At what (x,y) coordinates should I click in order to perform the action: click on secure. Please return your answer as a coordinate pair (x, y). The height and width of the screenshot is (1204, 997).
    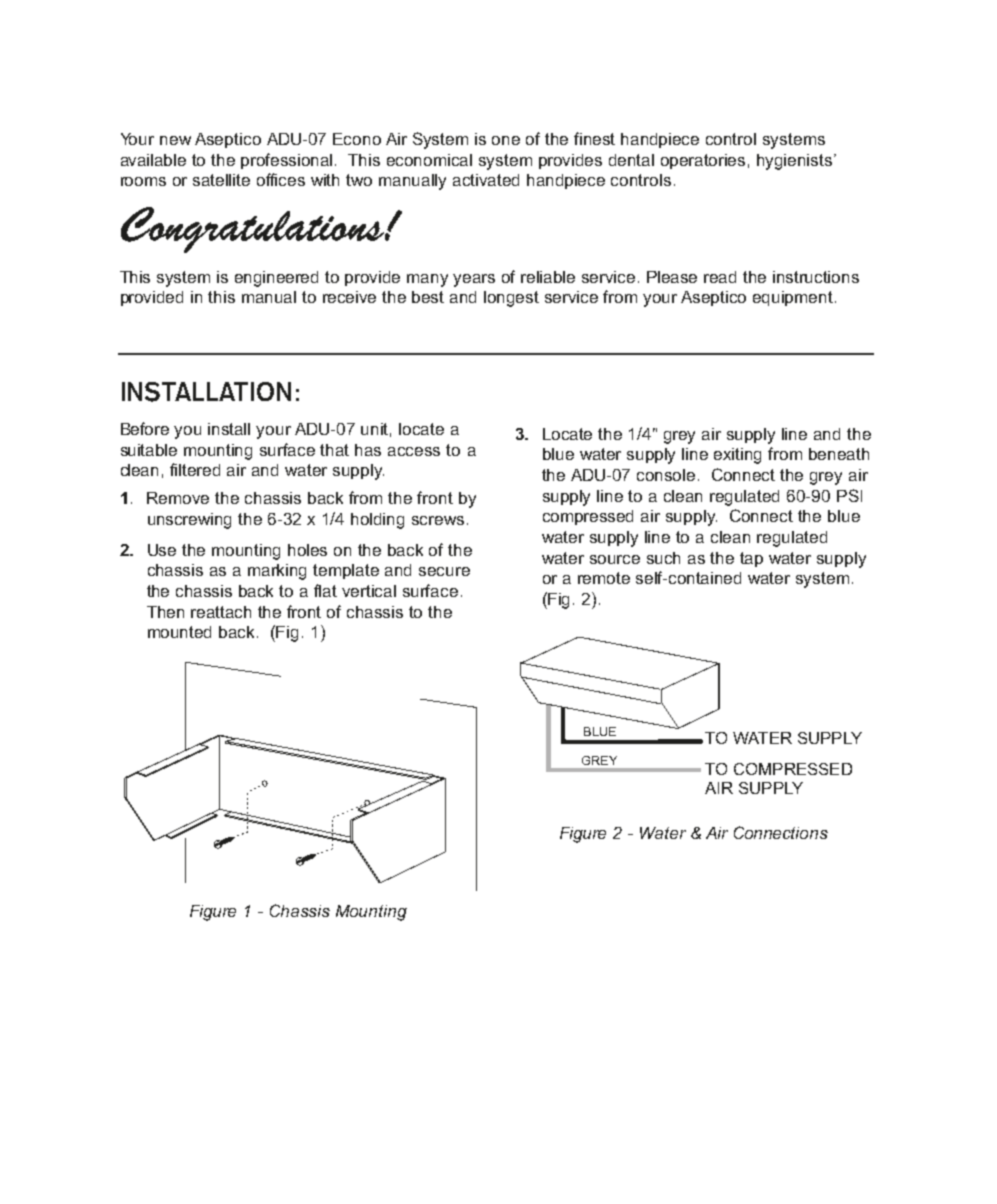
    Looking at the image, I should click on (444, 571).
